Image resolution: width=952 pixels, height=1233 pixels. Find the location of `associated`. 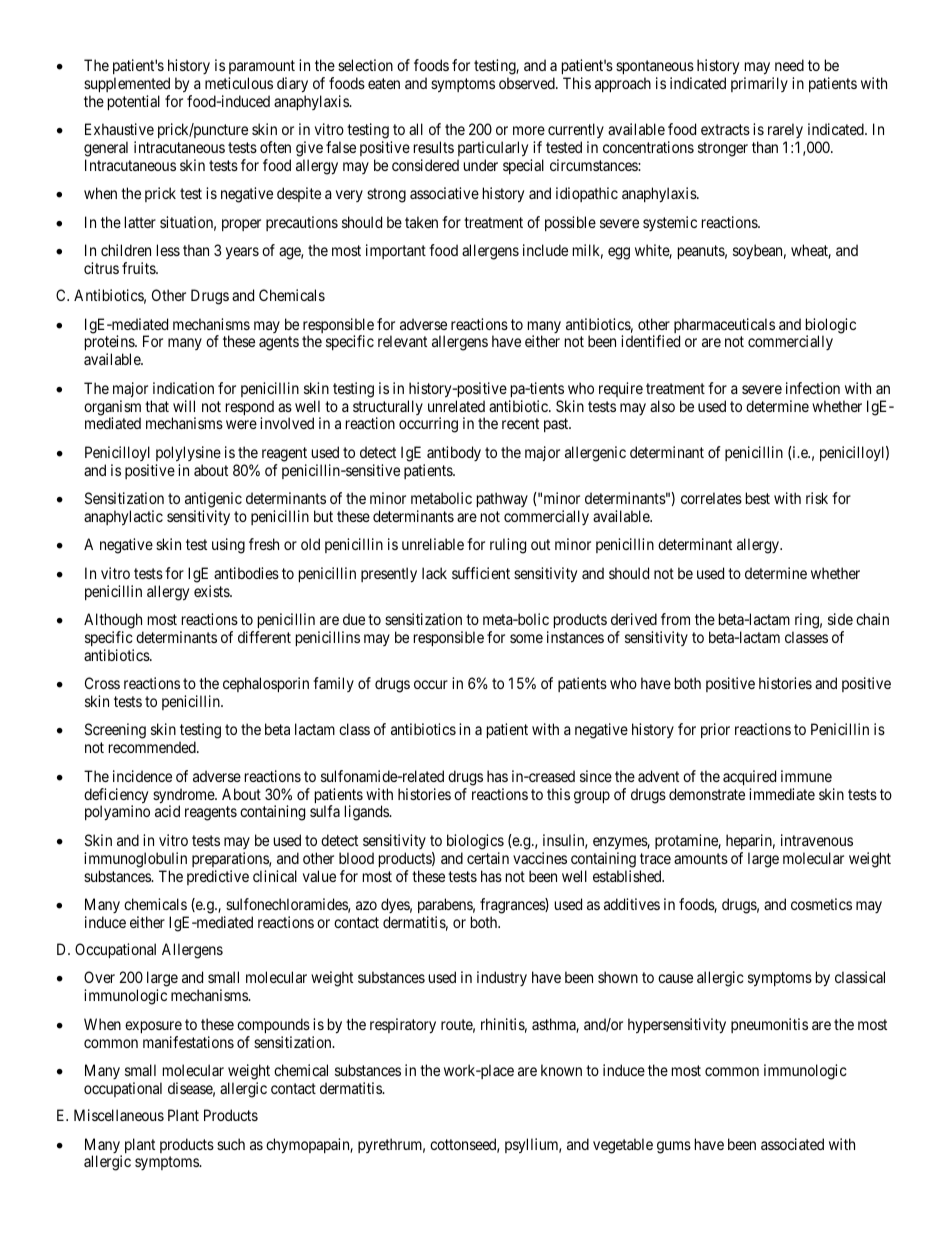

associated is located at coordinates (792, 1144).
